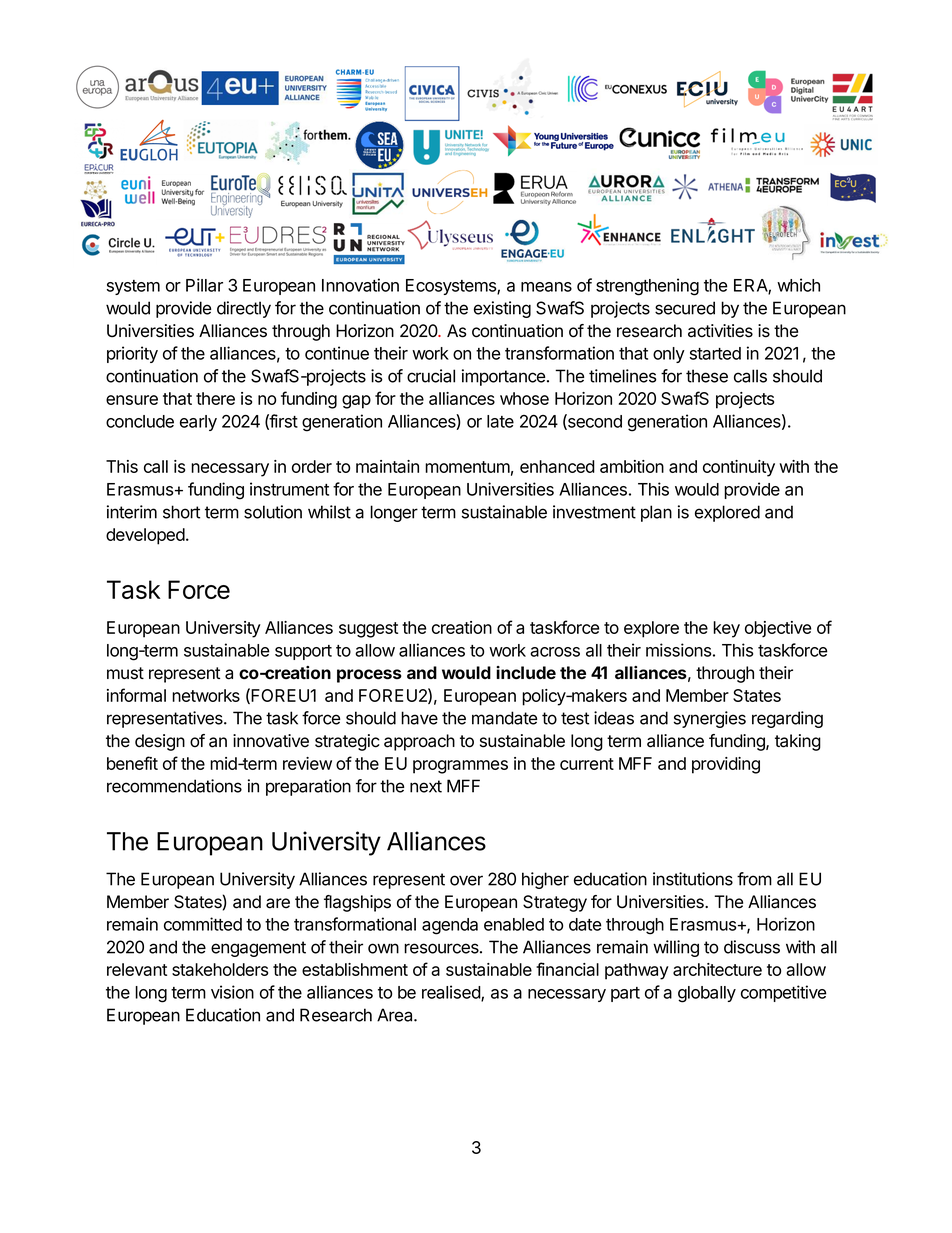 The width and height of the page is (952, 1233). Describe the element at coordinates (726, 629) in the page. I see `key` at that location.
